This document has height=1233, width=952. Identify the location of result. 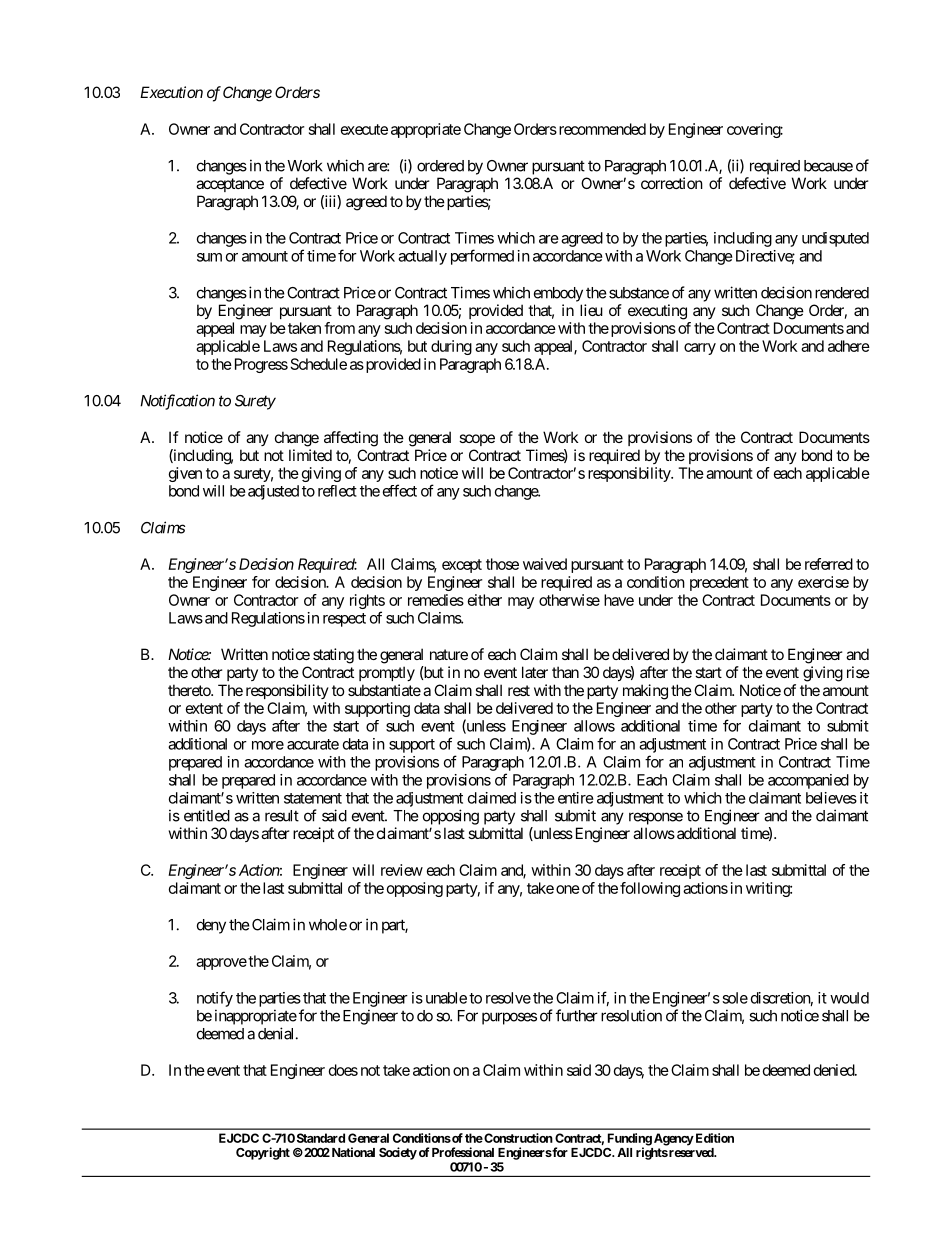
(282, 816).
